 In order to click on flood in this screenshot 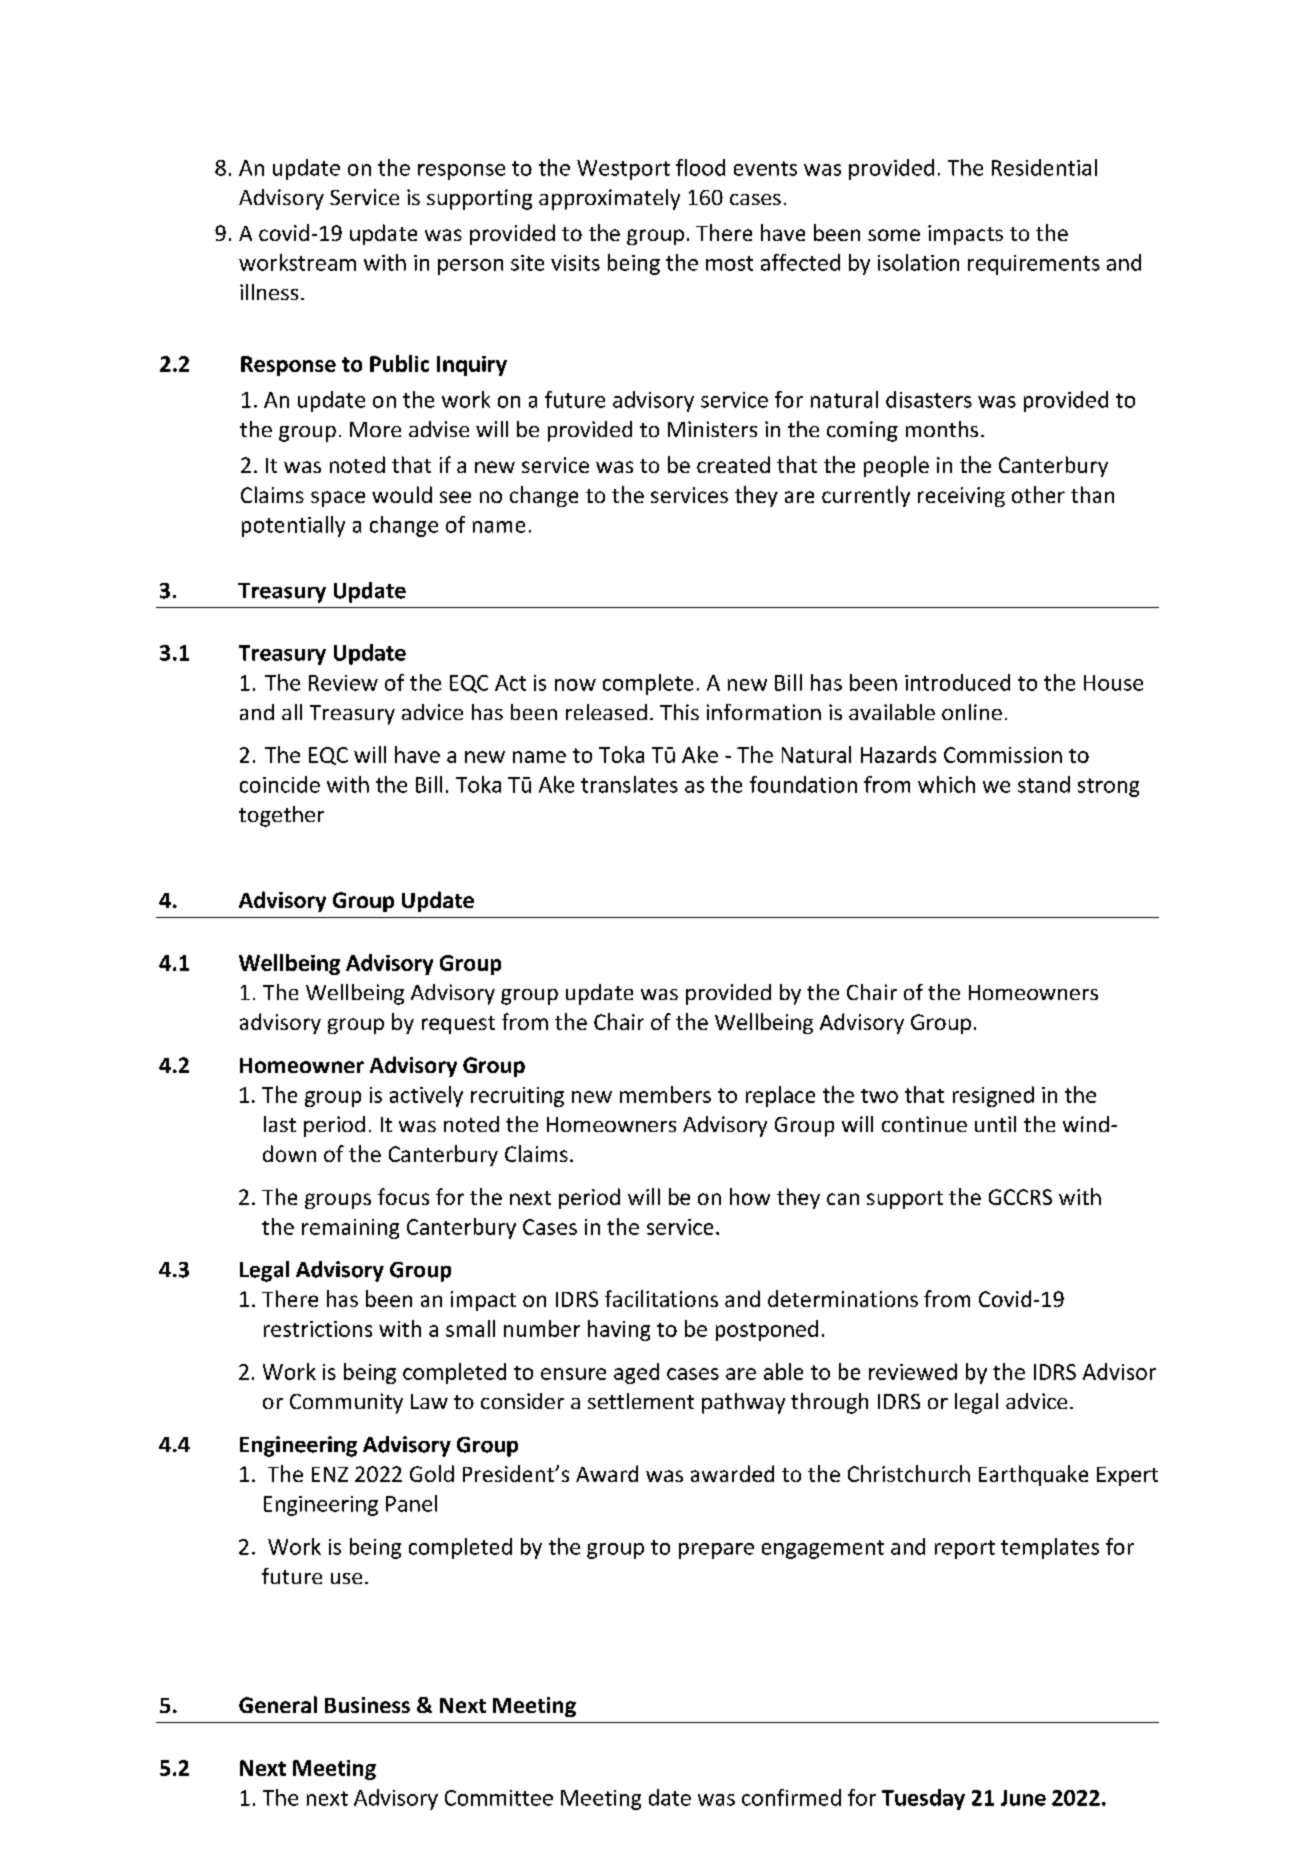, I will do `click(700, 167)`.
